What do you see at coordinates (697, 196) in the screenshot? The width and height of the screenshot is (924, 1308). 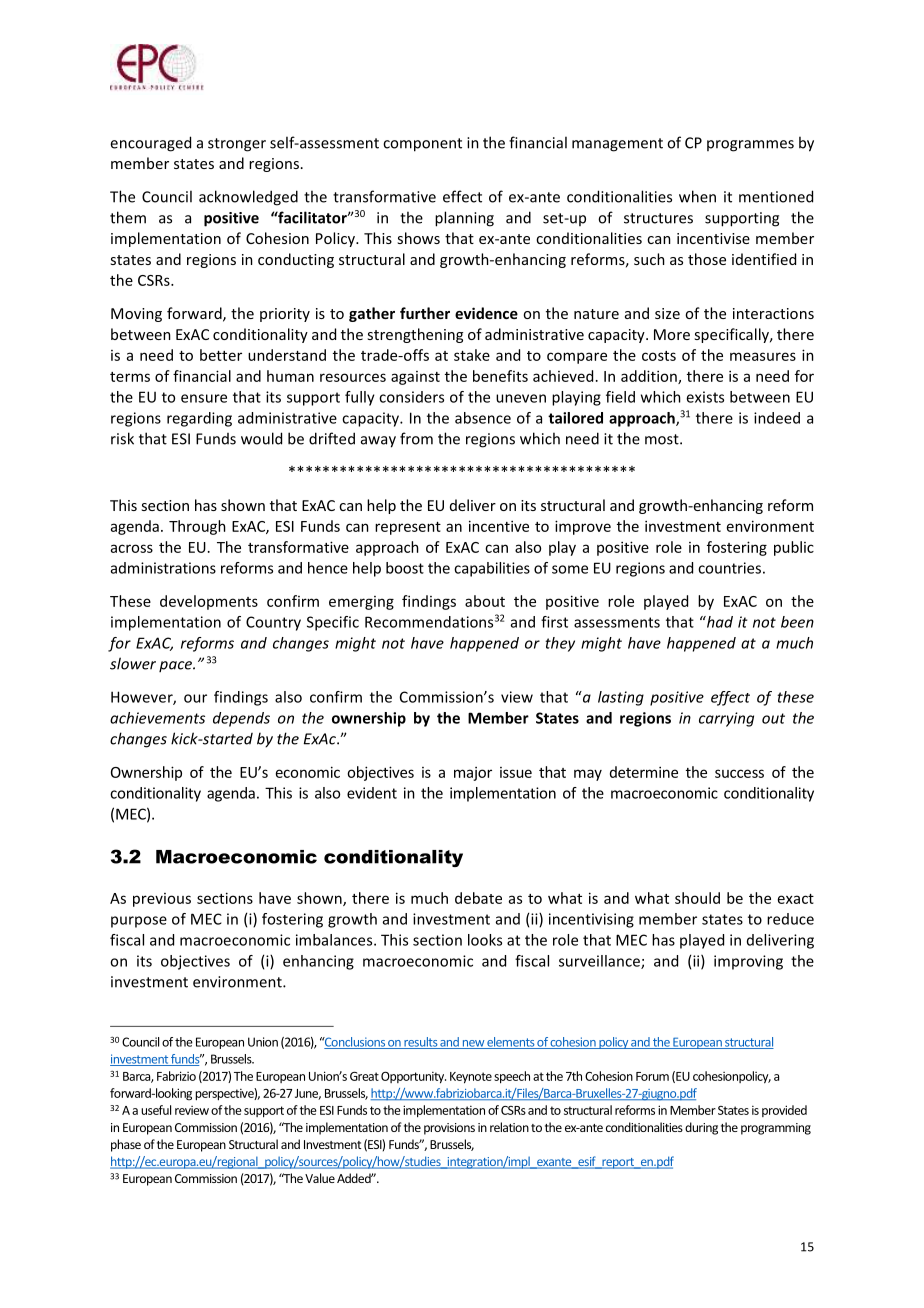 I see `when` at bounding box center [697, 196].
